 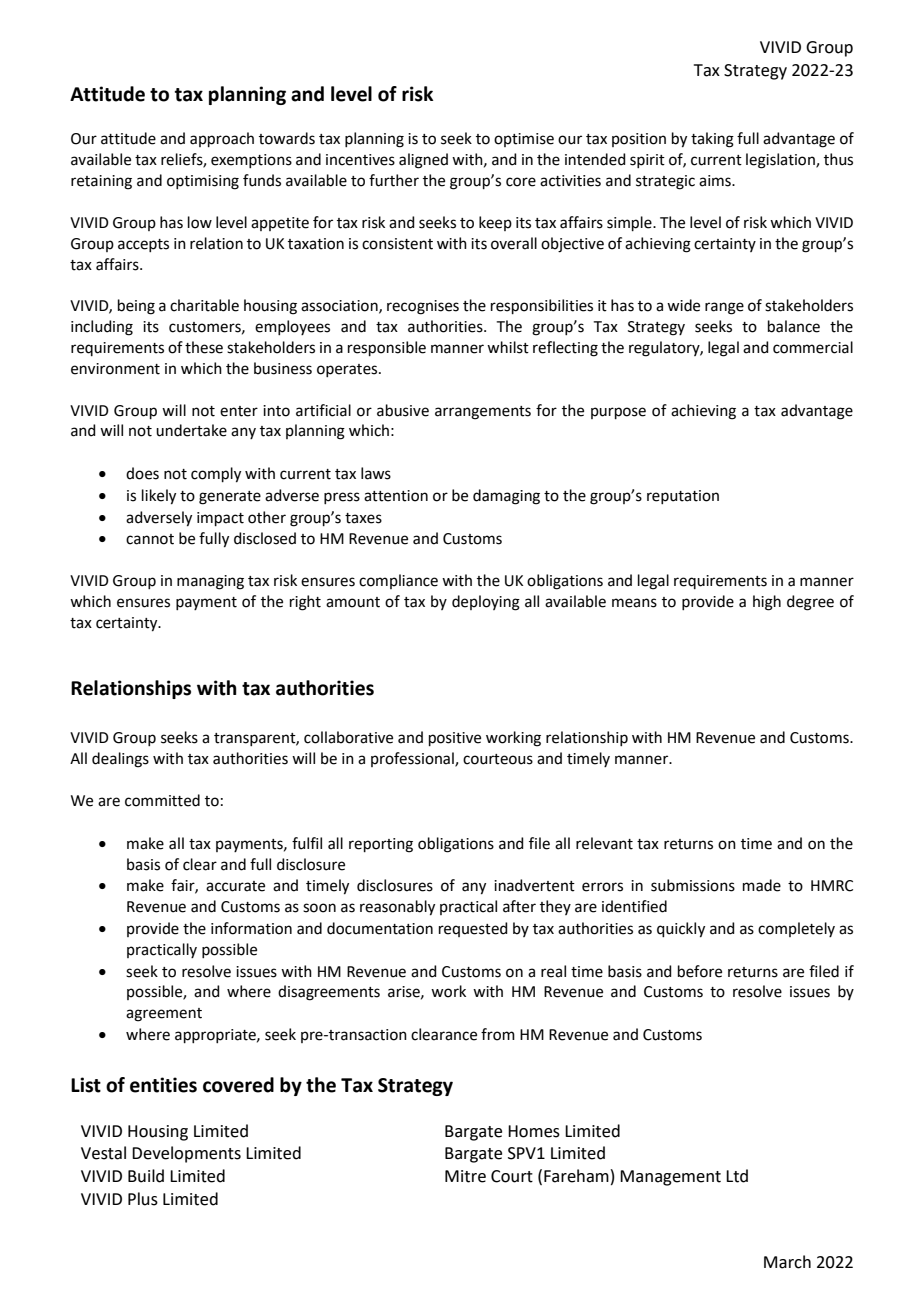 What do you see at coordinates (465, 1176) in the page?
I see `Mitre` at bounding box center [465, 1176].
